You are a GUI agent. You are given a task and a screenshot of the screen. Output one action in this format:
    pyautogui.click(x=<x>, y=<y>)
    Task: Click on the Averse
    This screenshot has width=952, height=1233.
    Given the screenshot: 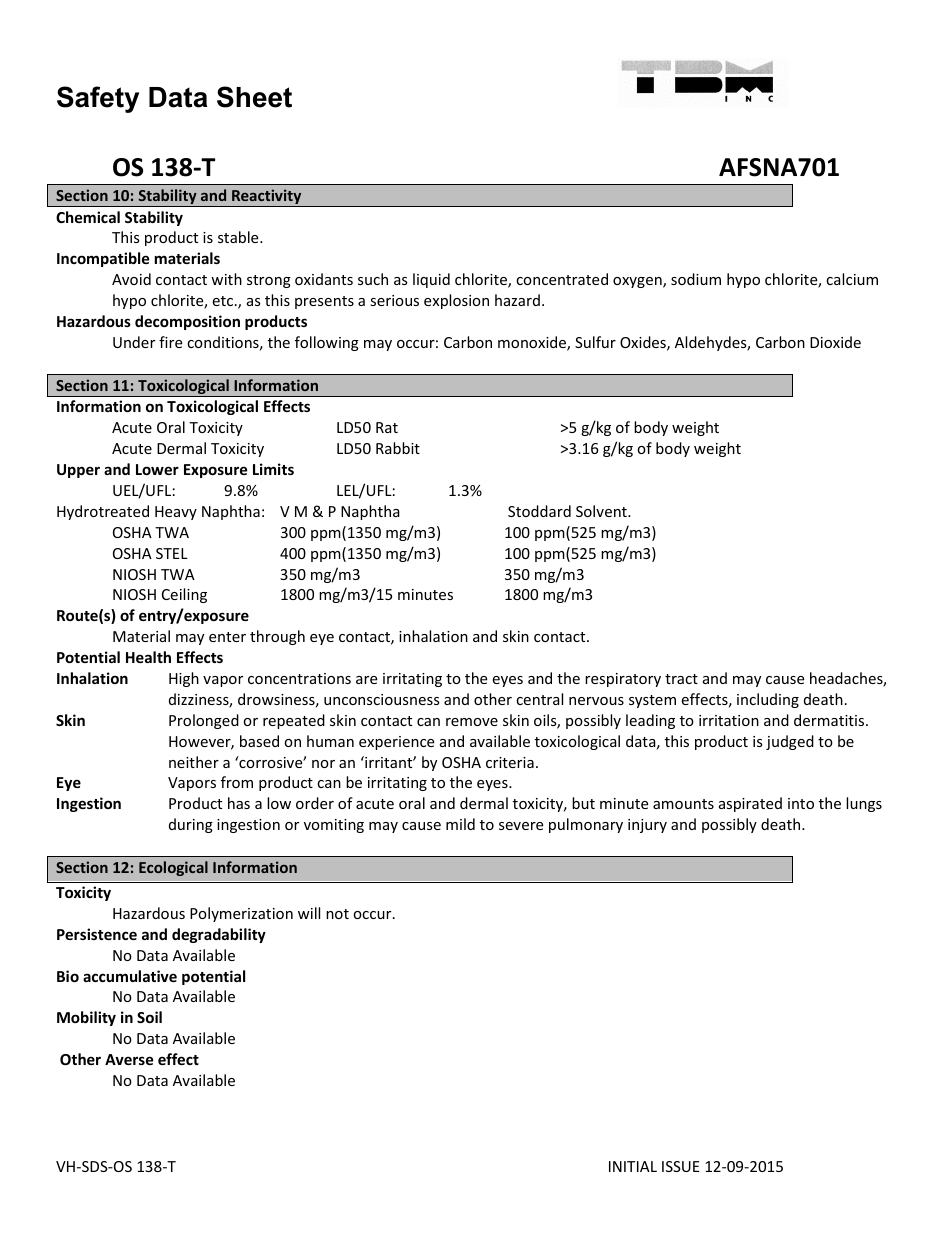 What is the action you would take?
    pyautogui.click(x=129, y=1059)
